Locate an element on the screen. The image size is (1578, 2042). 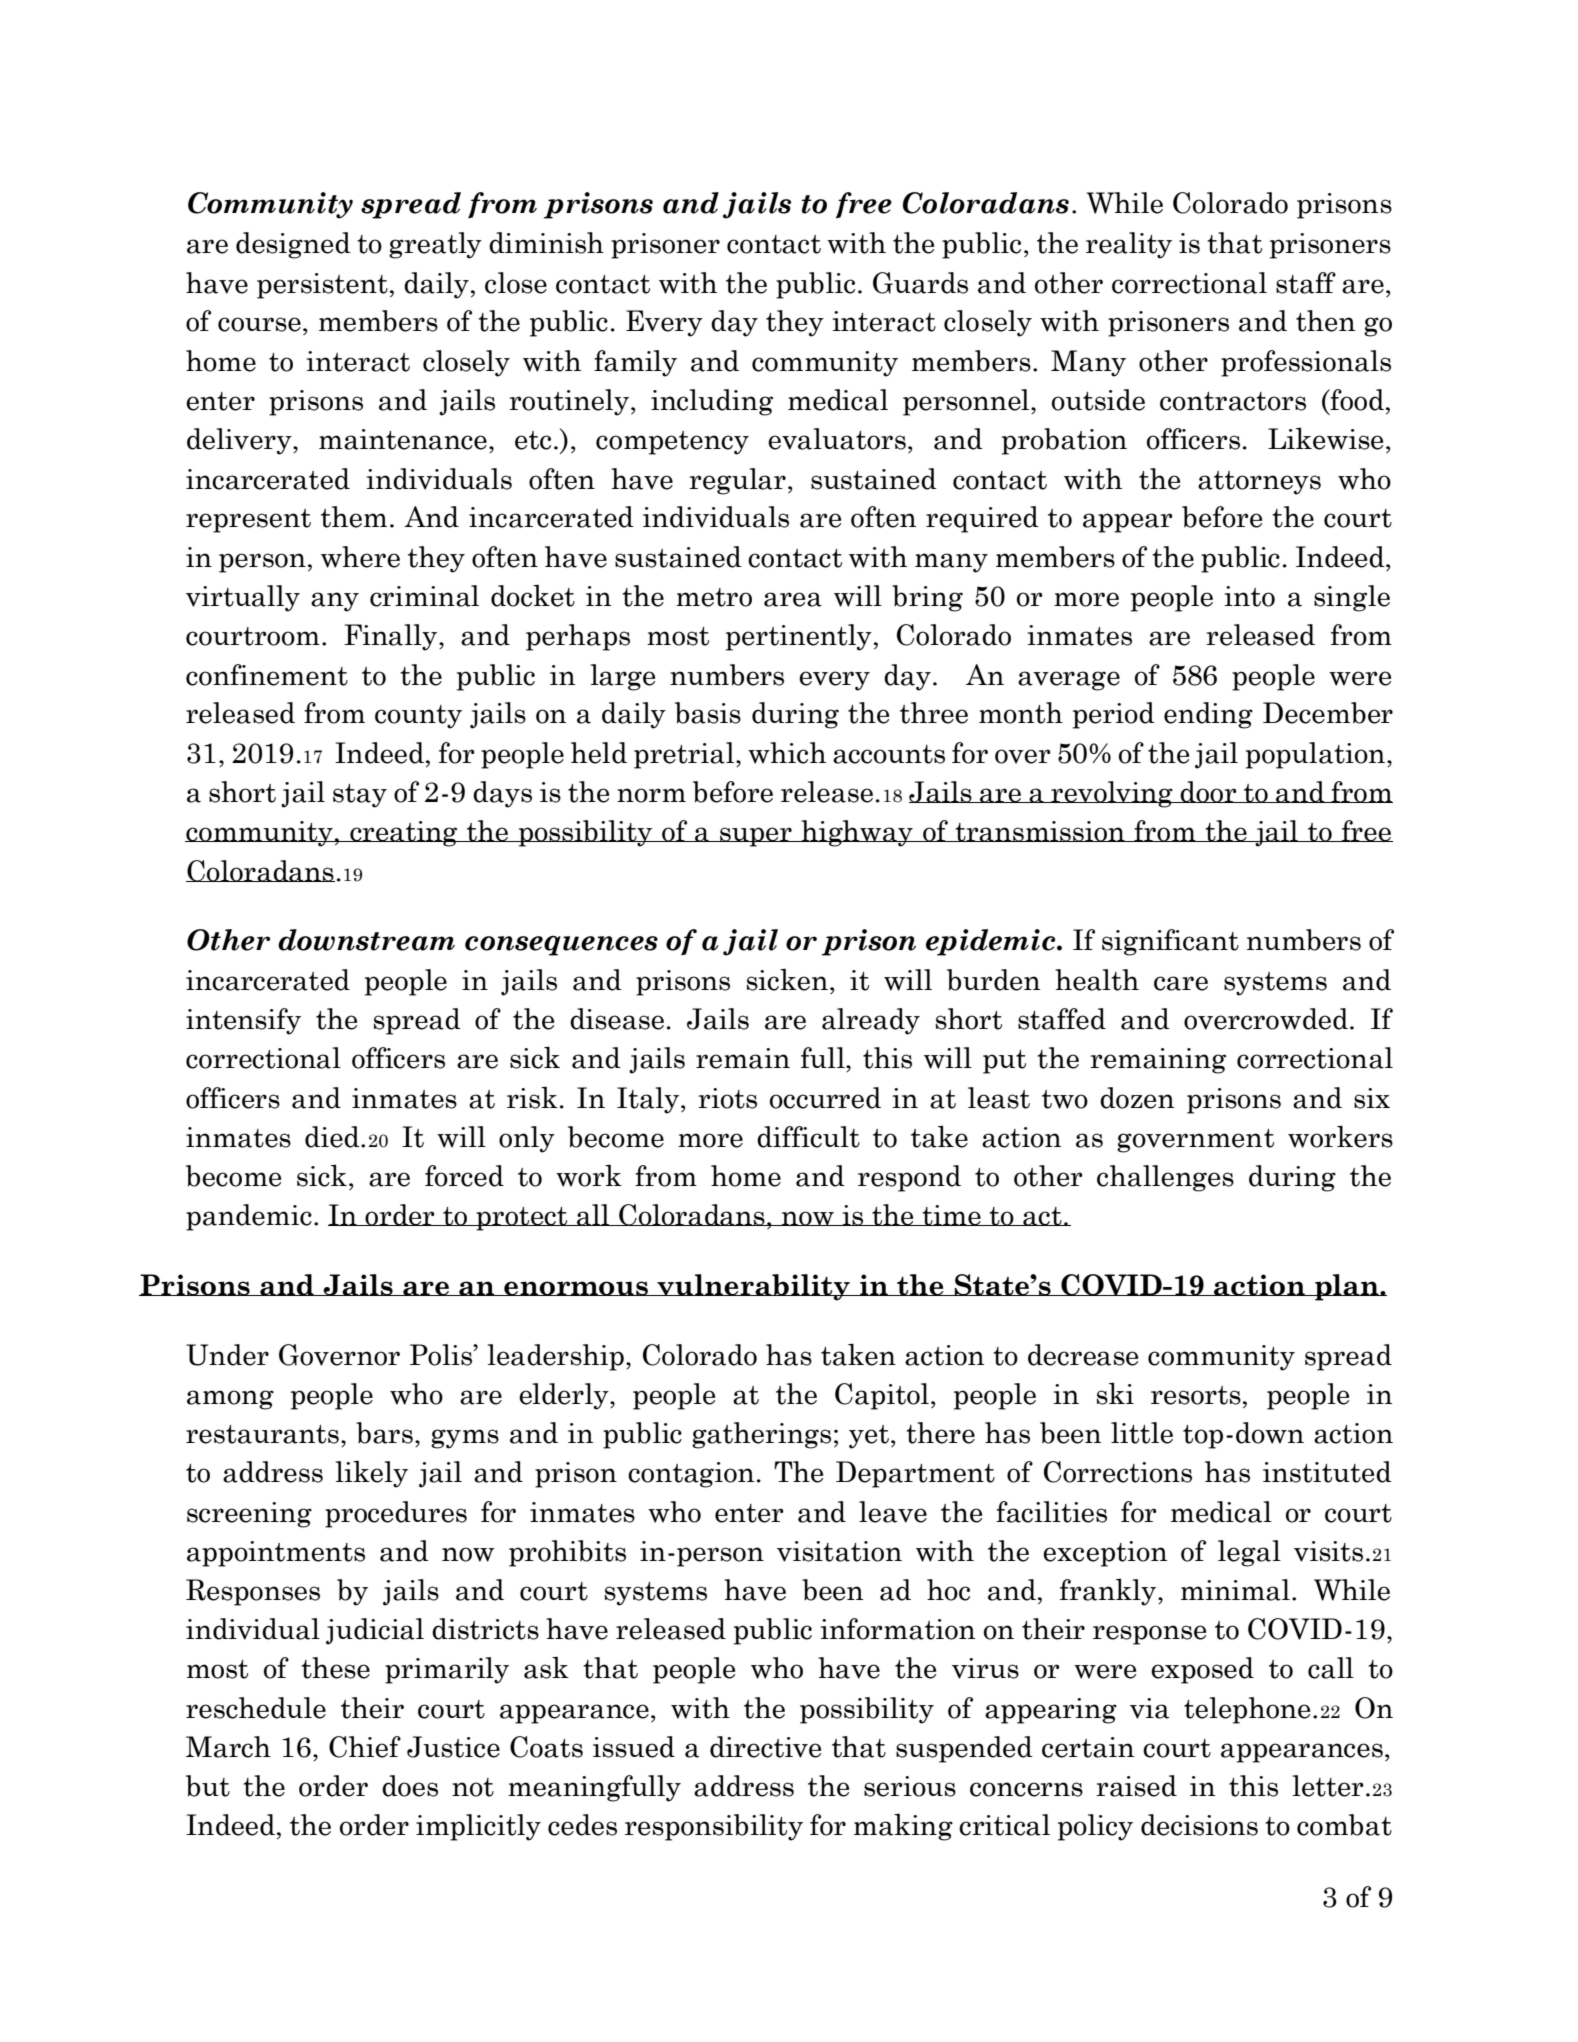
vulnerability is located at coordinates (753, 1287).
